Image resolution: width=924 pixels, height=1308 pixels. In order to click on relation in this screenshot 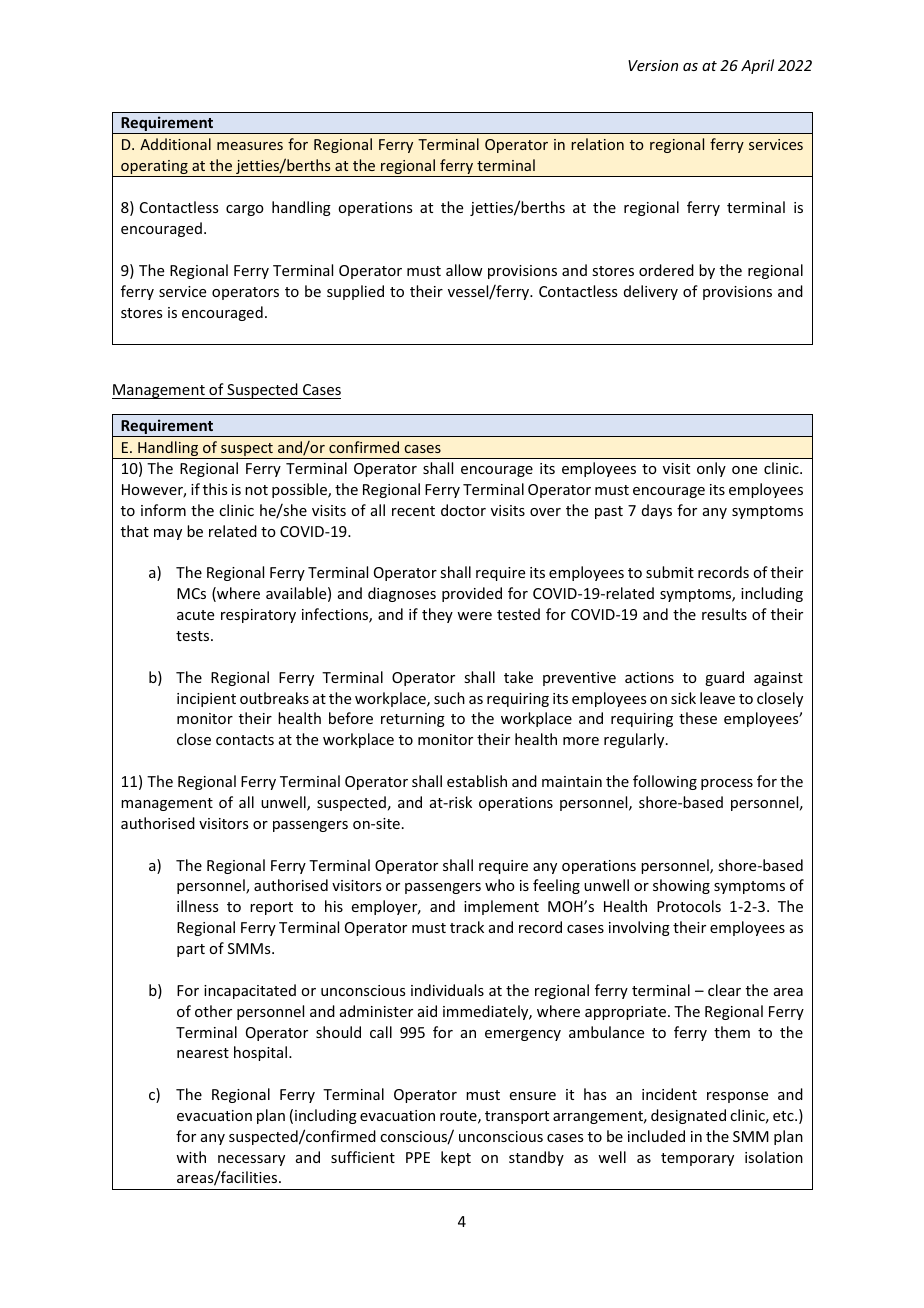, I will do `click(597, 144)`.
